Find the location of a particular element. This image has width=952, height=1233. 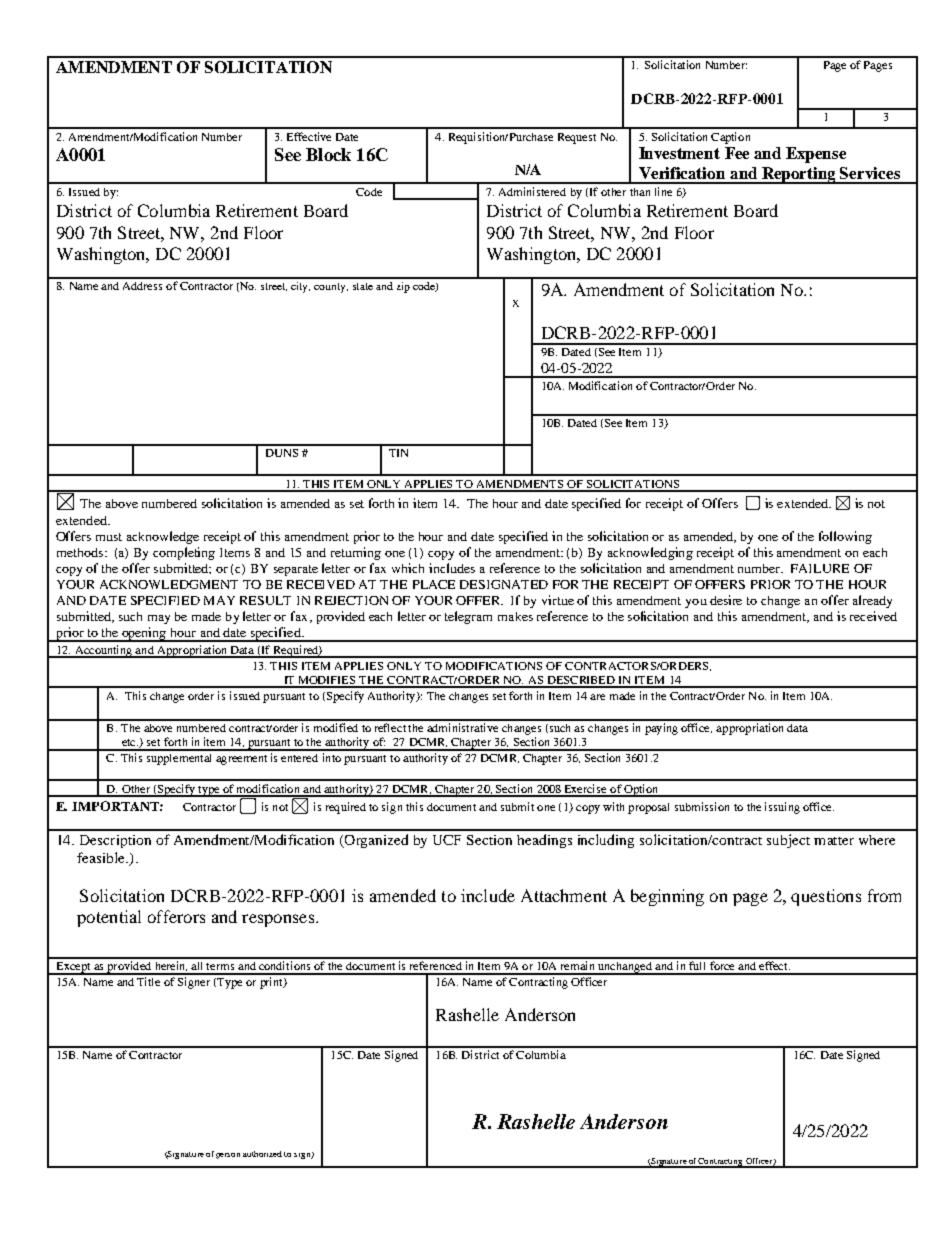

UCF is located at coordinates (447, 840).
